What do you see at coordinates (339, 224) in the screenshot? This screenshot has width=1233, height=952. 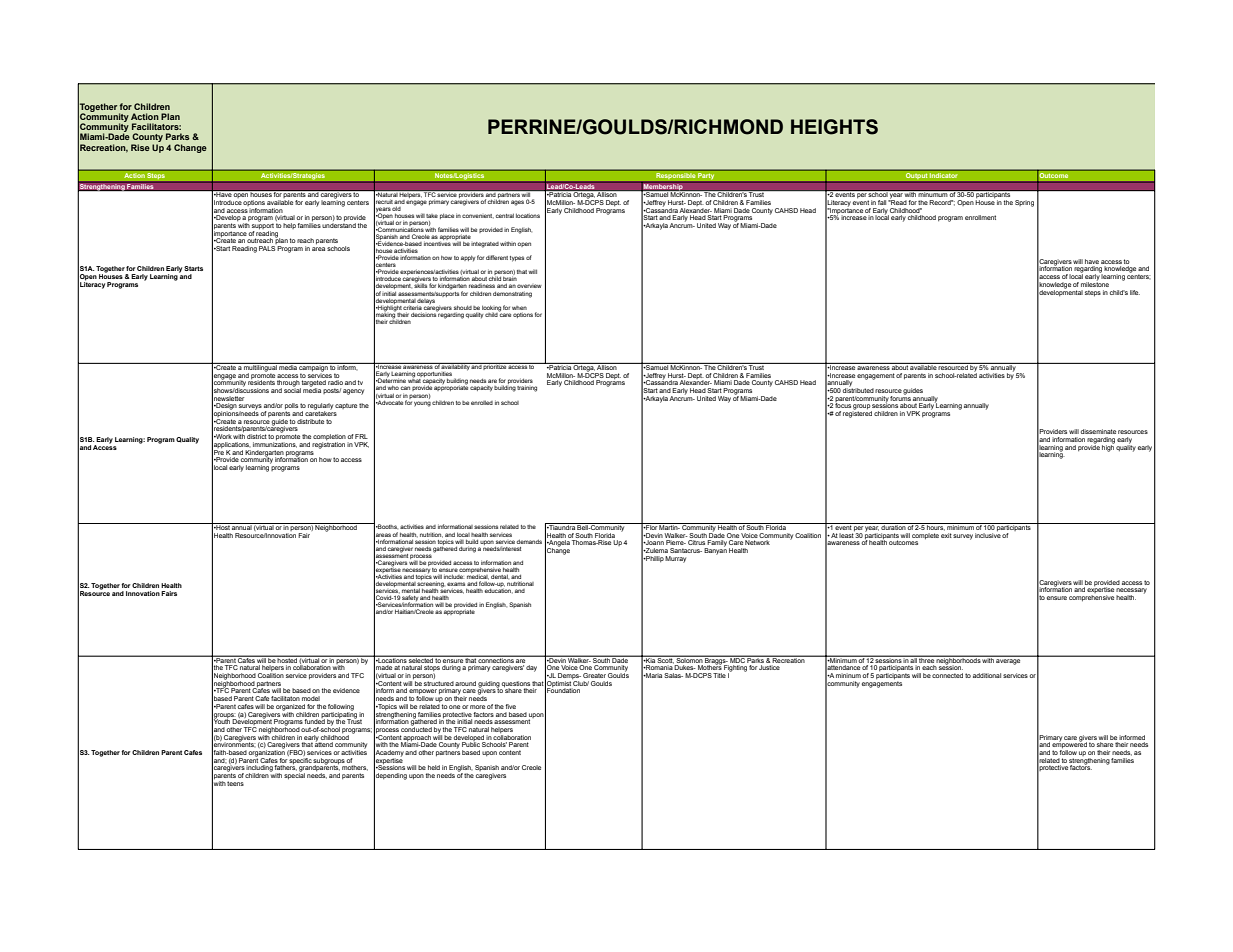 I see `understand` at bounding box center [339, 224].
